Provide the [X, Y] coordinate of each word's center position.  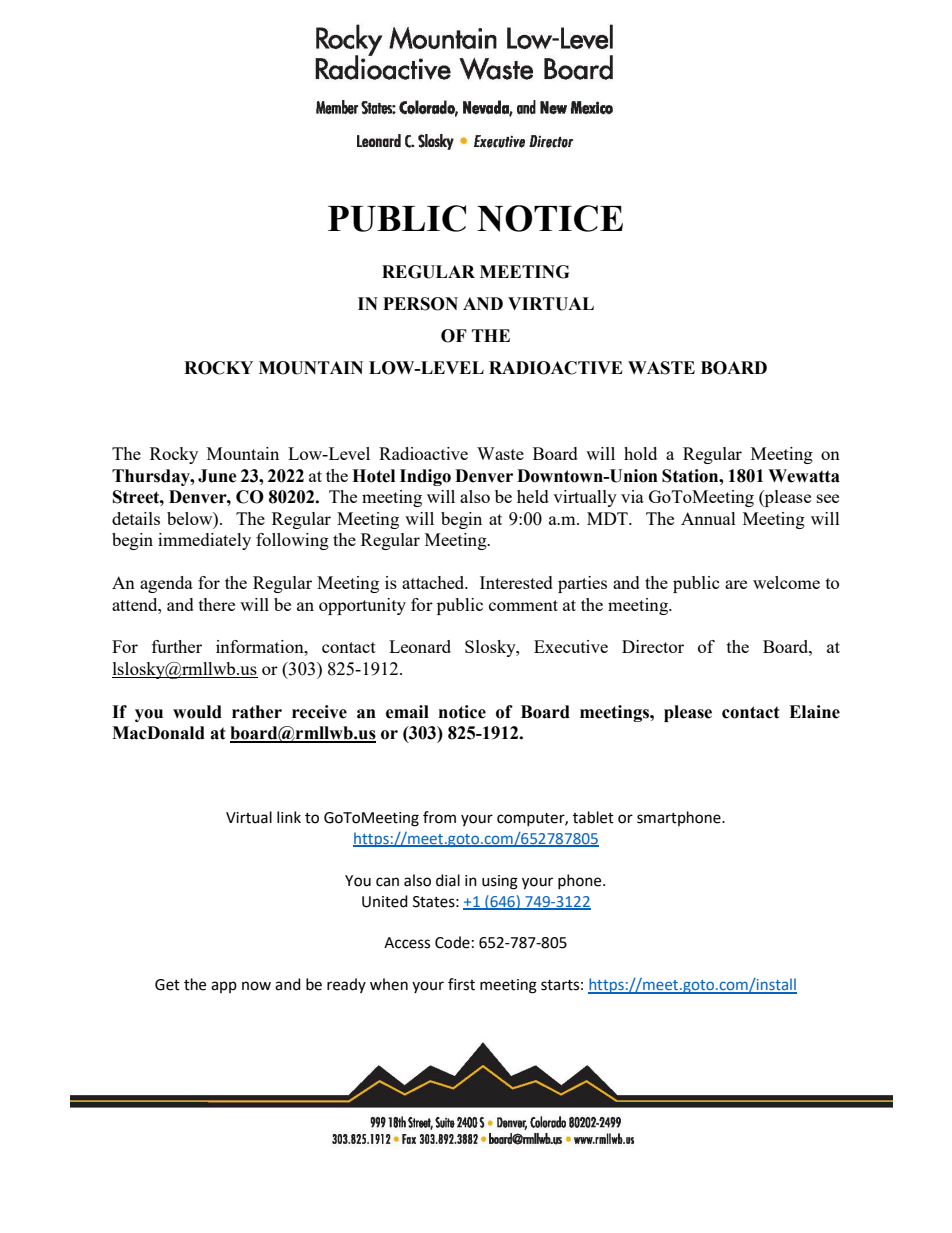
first [461, 984]
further [177, 646]
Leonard [420, 646]
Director [653, 646]
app [224, 987]
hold [640, 453]
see [828, 498]
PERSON [420, 304]
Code [452, 942]
